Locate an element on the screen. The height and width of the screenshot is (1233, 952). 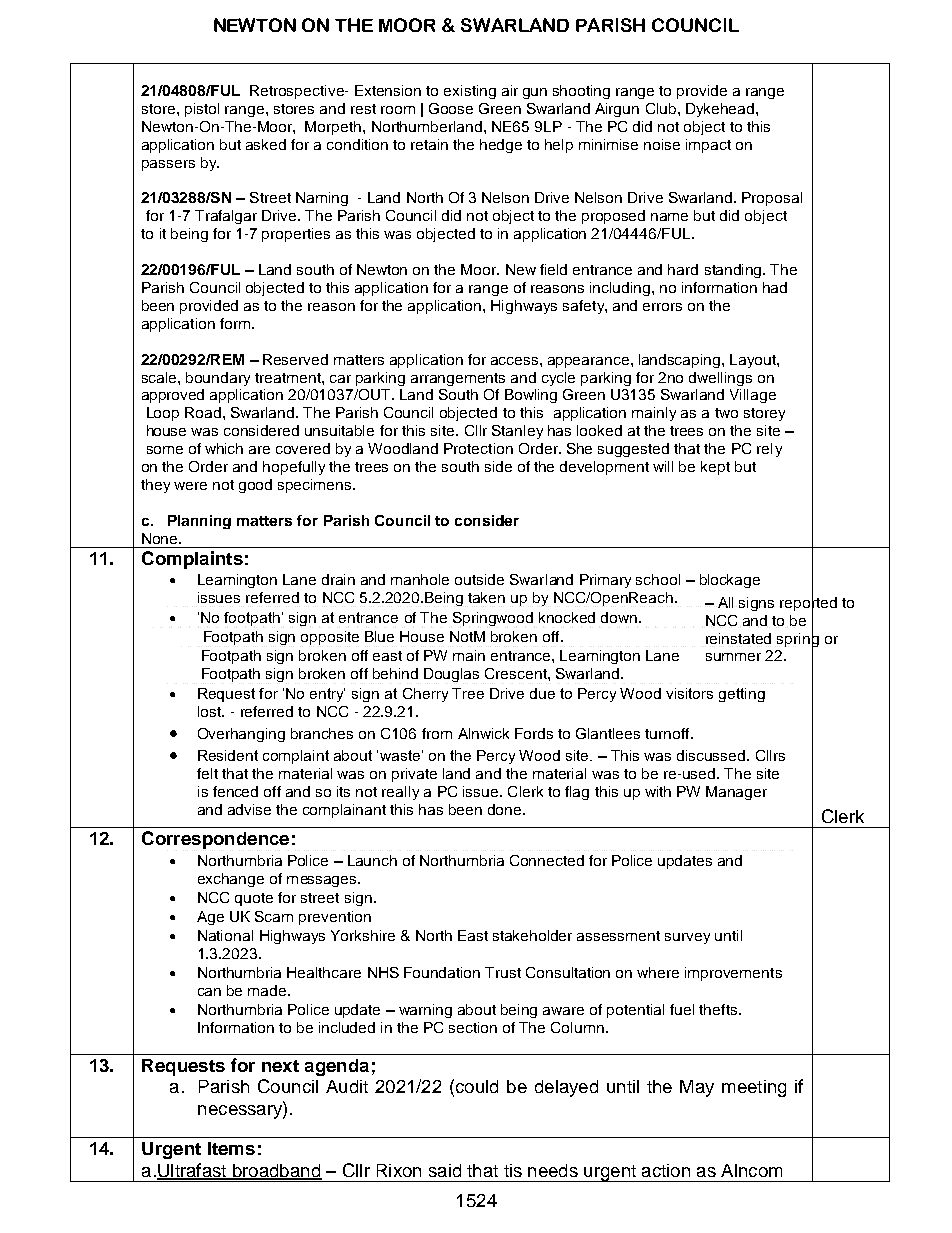
exchange is located at coordinates (231, 880).
